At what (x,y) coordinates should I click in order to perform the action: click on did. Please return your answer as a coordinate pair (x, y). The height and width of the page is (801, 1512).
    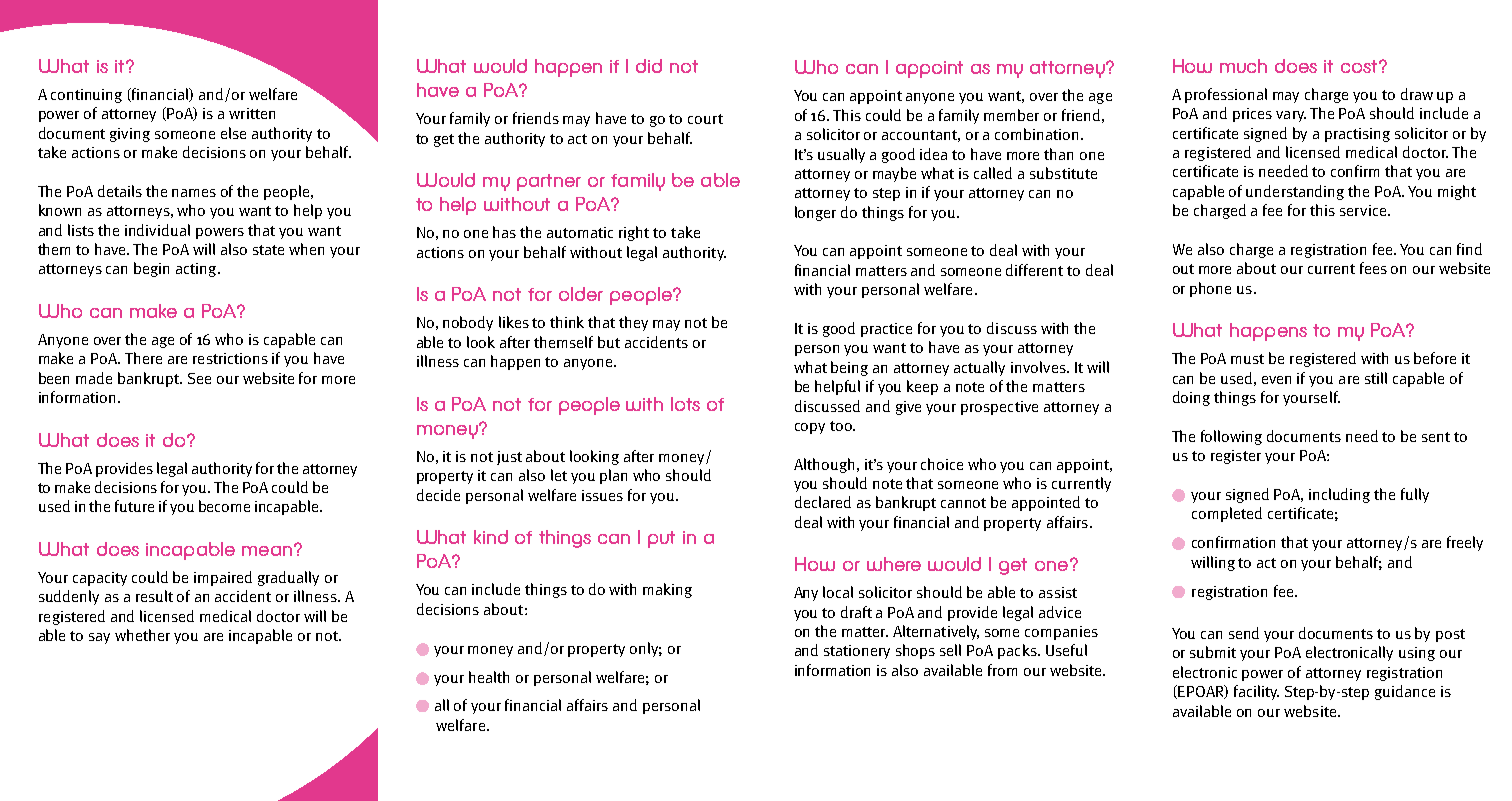
    Looking at the image, I should click on (649, 66).
